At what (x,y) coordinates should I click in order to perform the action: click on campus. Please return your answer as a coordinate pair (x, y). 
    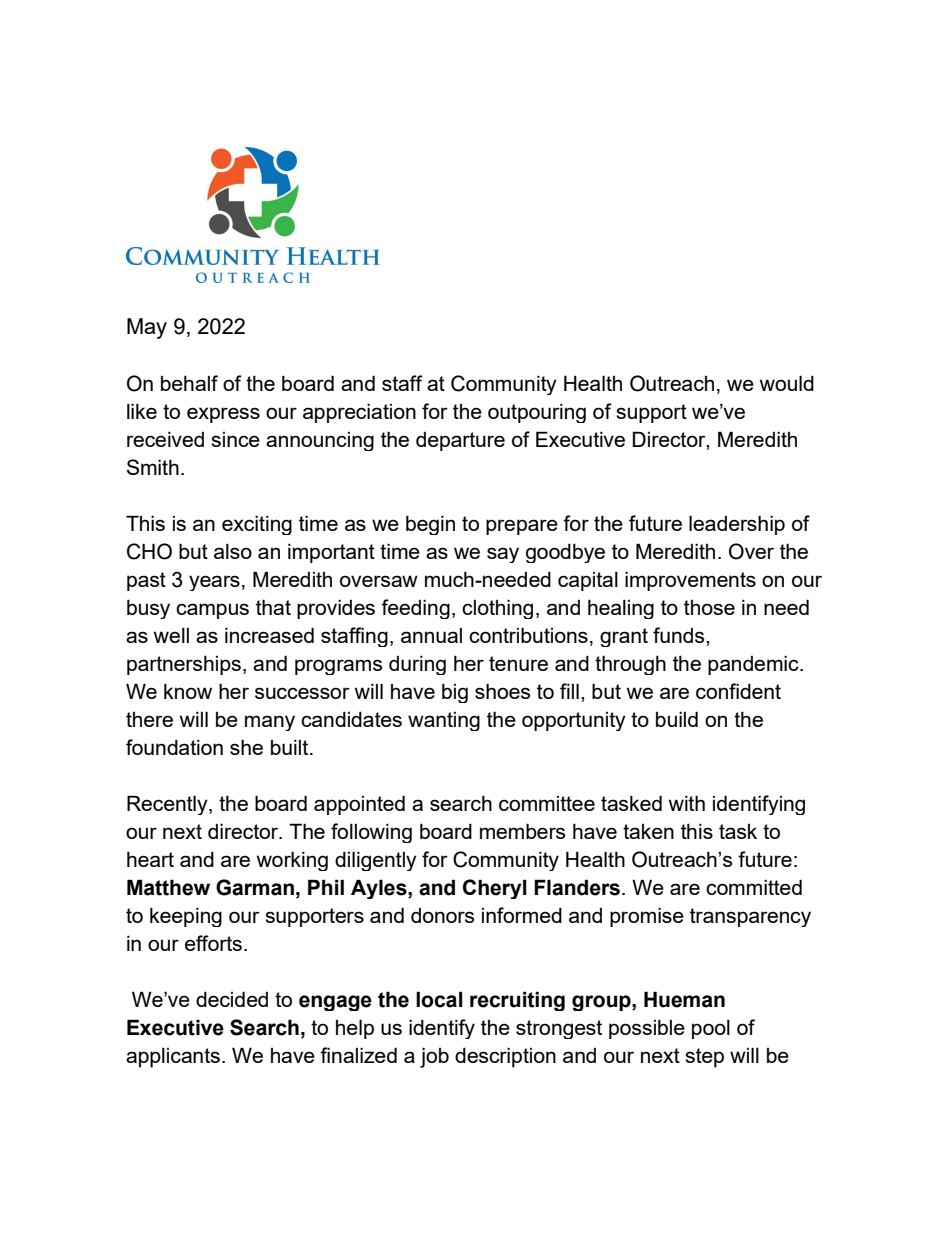
    Looking at the image, I should click on (212, 611).
